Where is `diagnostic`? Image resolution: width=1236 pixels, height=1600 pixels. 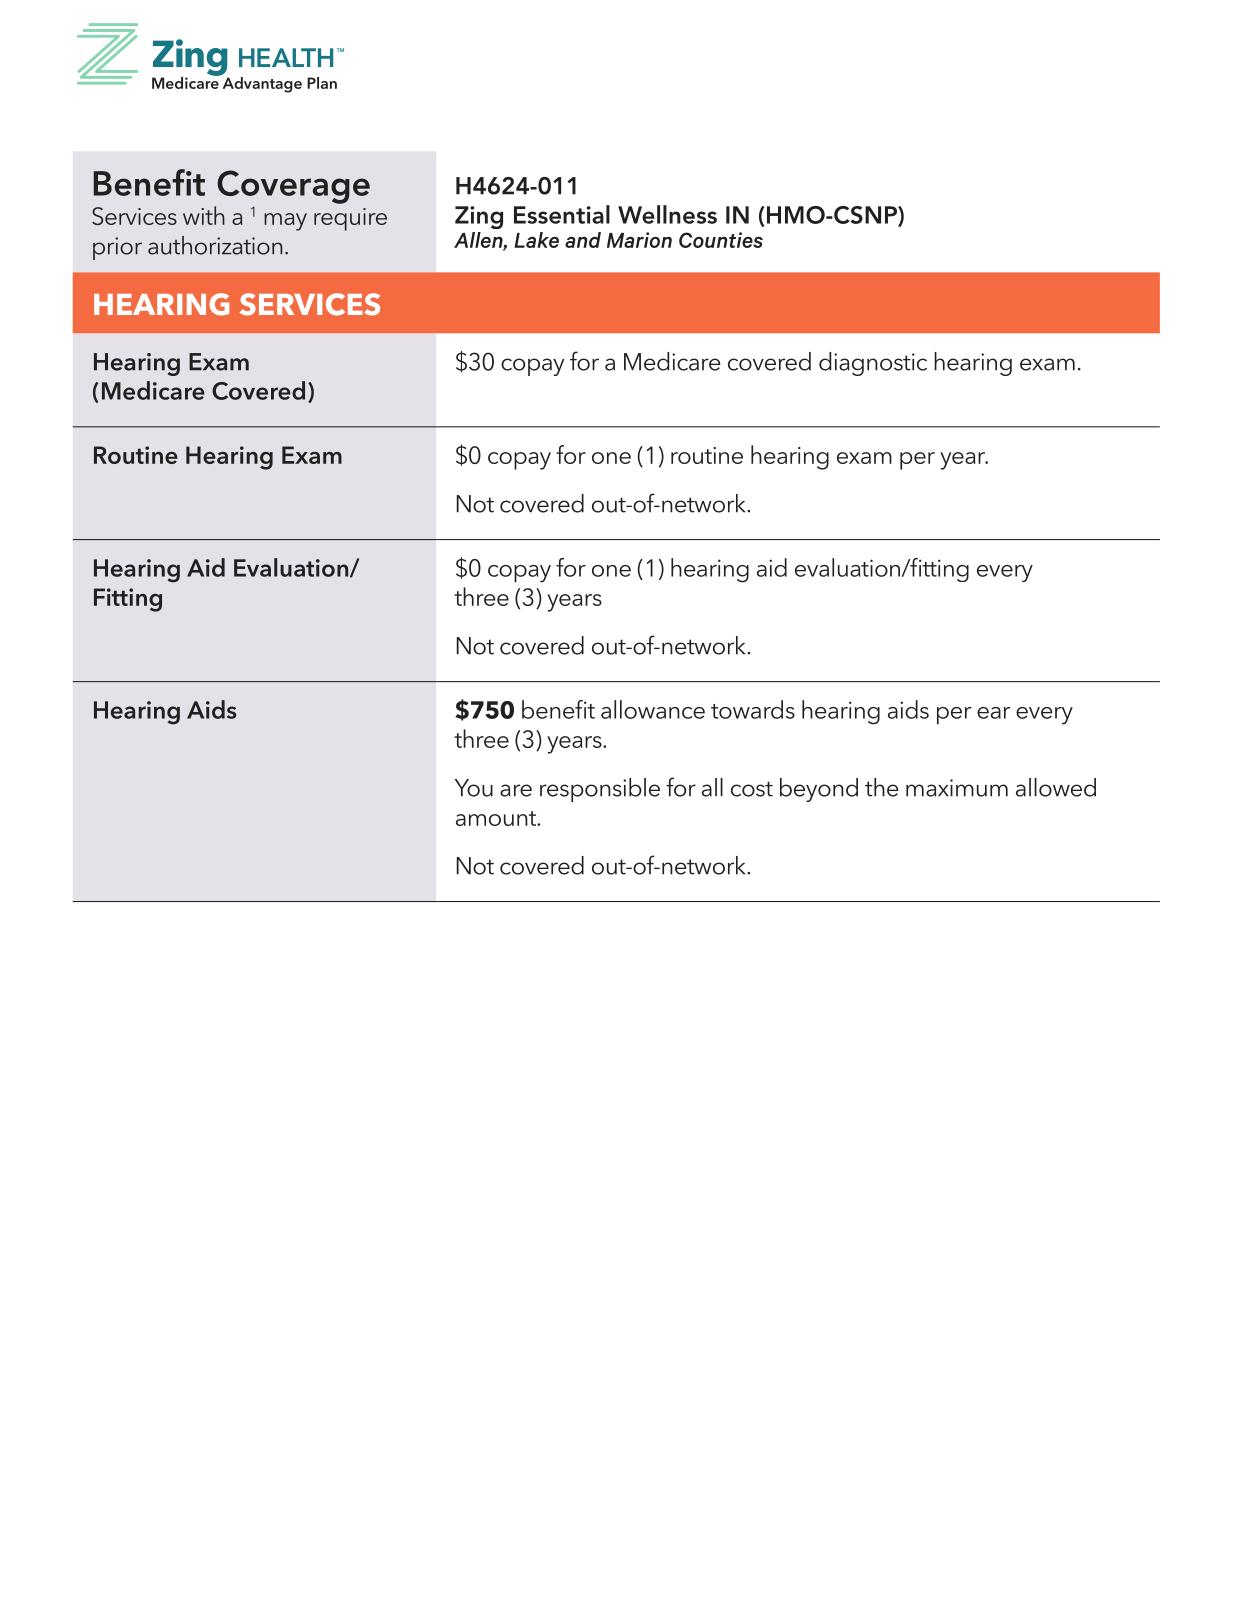 diagnostic is located at coordinates (873, 364).
